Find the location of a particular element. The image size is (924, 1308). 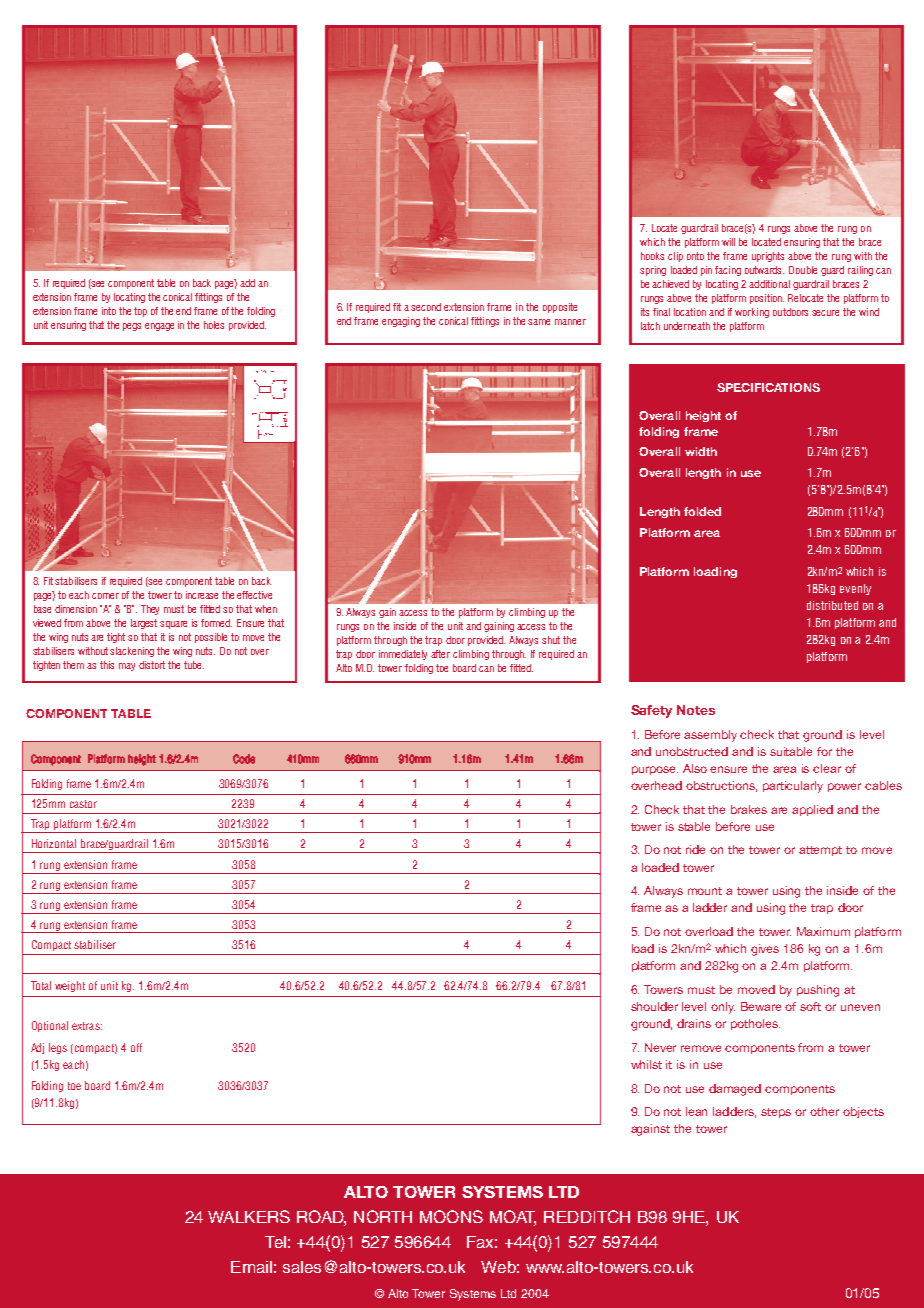

outwards is located at coordinates (764, 270).
